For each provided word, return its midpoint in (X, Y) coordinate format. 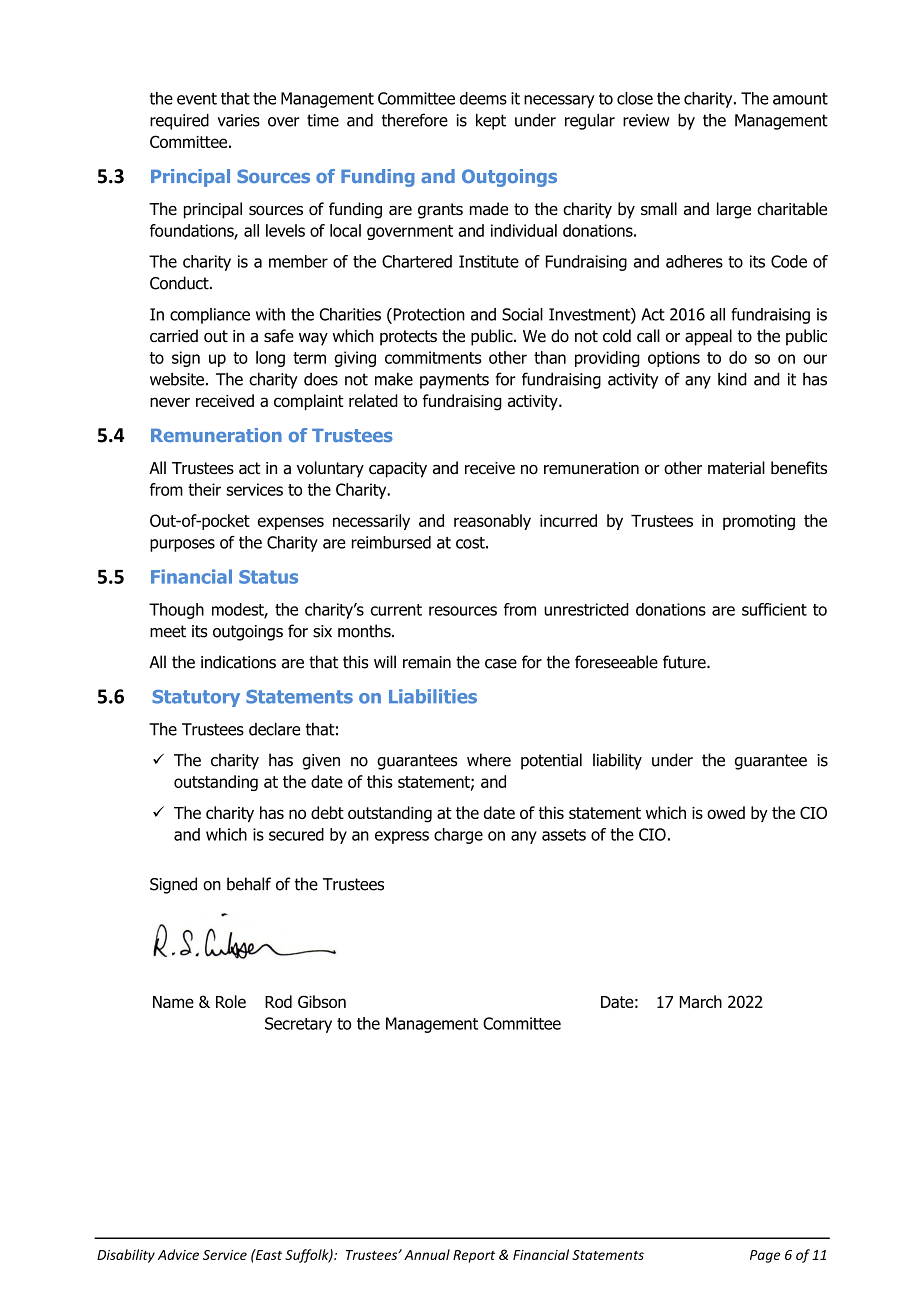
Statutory (196, 698)
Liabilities (433, 696)
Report (474, 1256)
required (179, 121)
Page (765, 1256)
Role (231, 1001)
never (170, 402)
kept (491, 121)
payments (454, 381)
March (701, 1001)
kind (732, 379)
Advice (178, 1254)
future (685, 662)
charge (458, 836)
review (646, 120)
